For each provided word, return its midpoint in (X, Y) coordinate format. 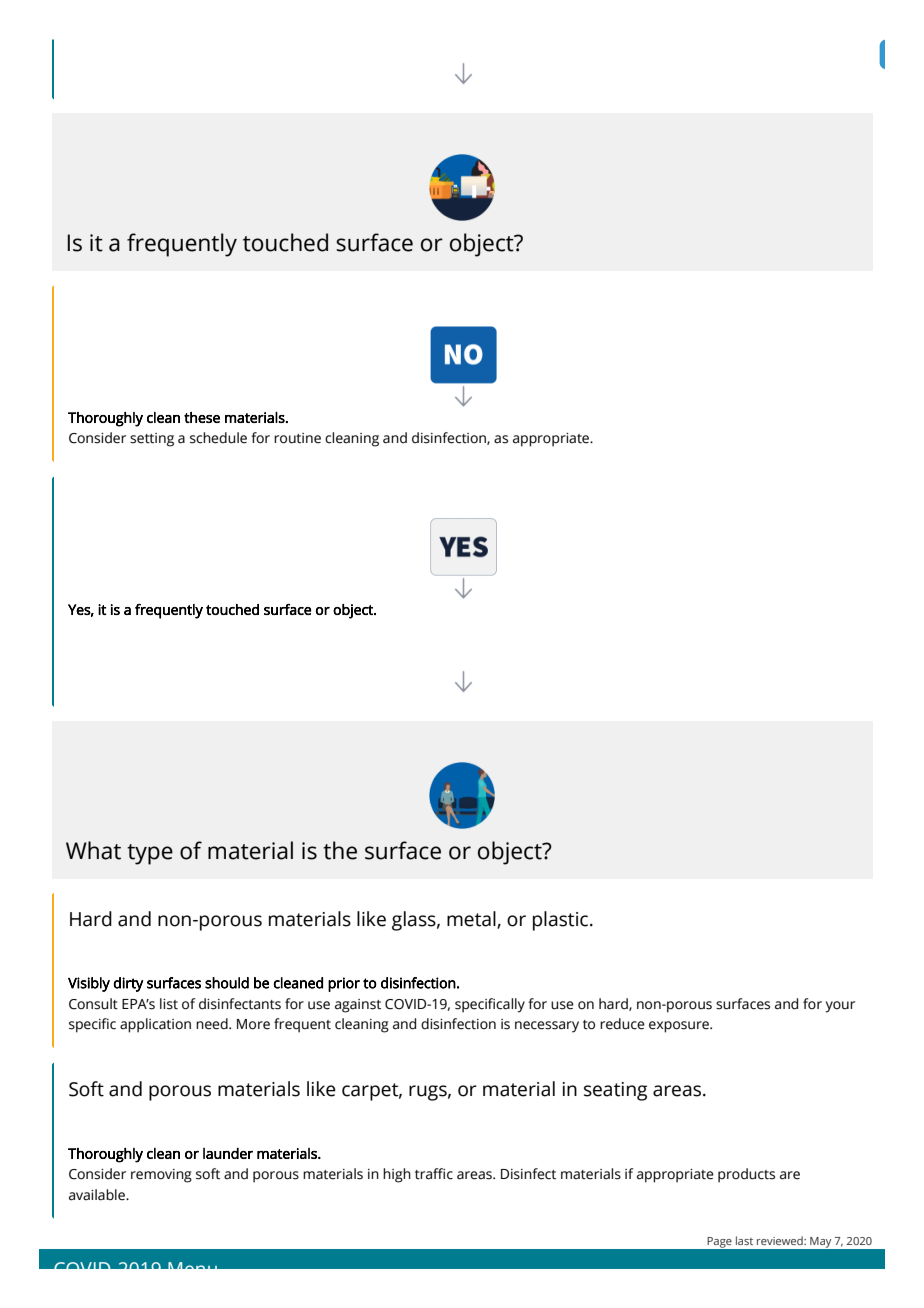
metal (472, 920)
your (840, 1007)
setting (152, 440)
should (227, 983)
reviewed (781, 1240)
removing (161, 1176)
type (150, 854)
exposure (680, 1027)
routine (297, 438)
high (397, 1175)
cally (510, 1005)
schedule (218, 438)
